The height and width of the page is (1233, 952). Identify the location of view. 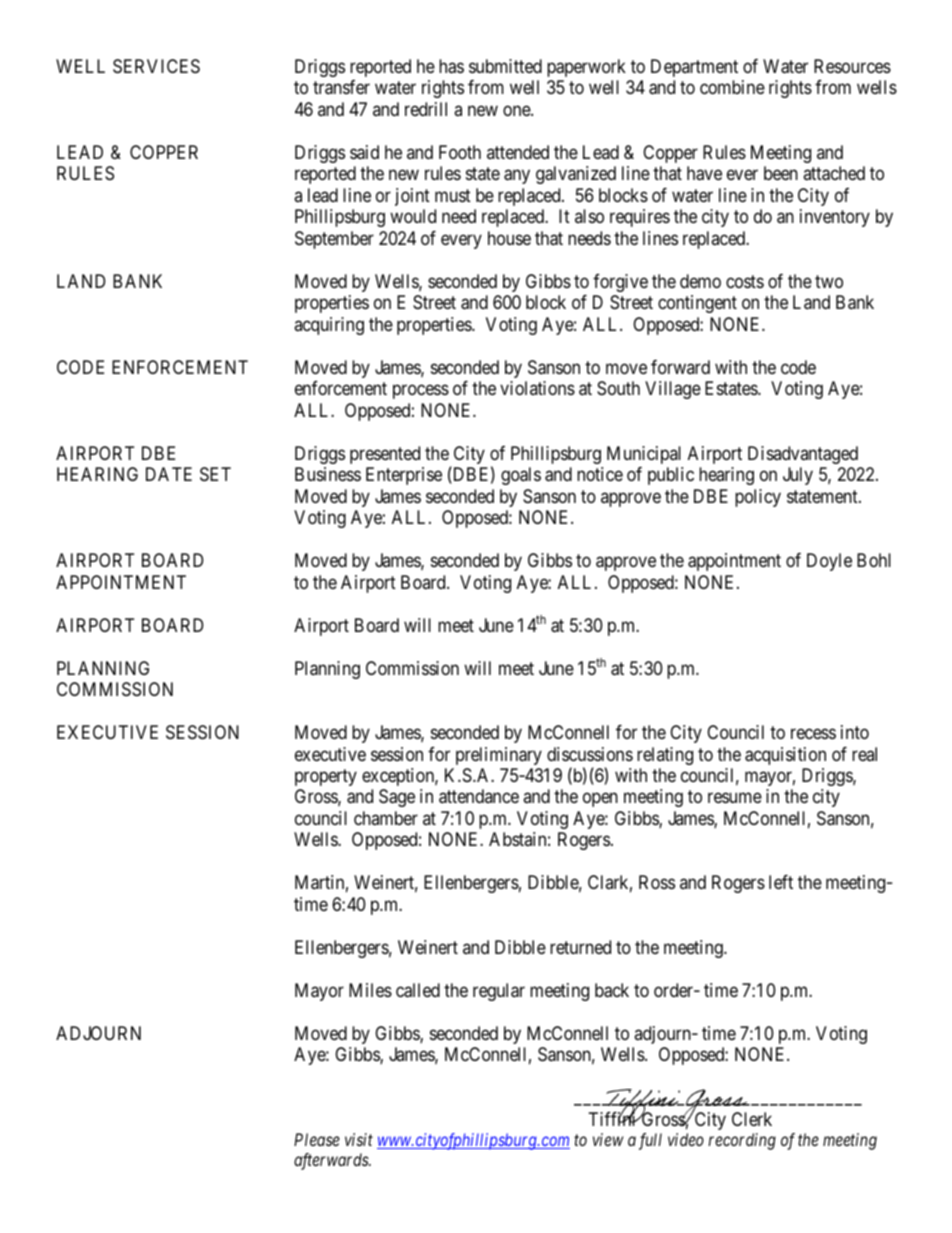
(608, 1139).
